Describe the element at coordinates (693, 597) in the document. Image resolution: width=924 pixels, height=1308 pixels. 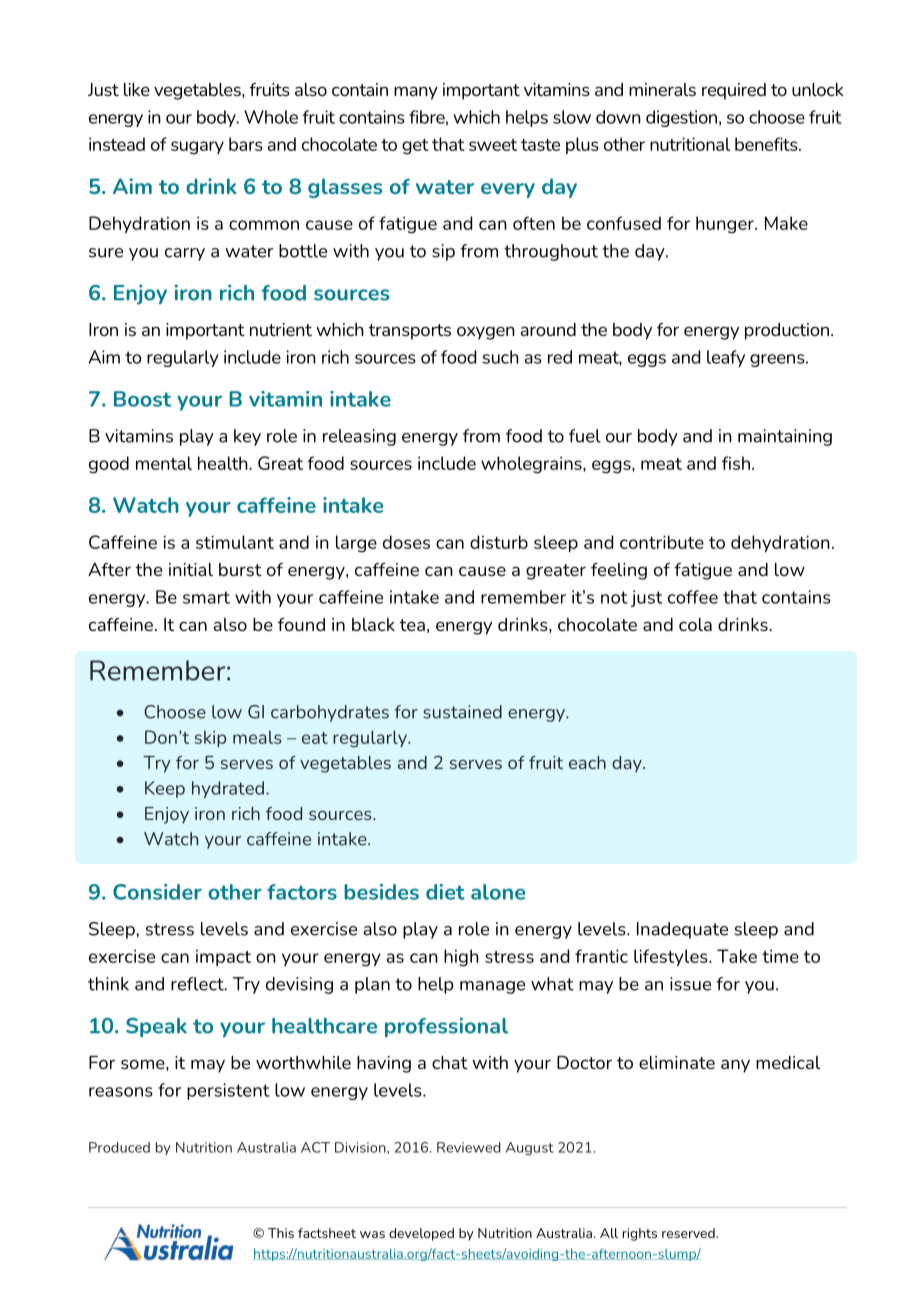
I see `coffee` at that location.
